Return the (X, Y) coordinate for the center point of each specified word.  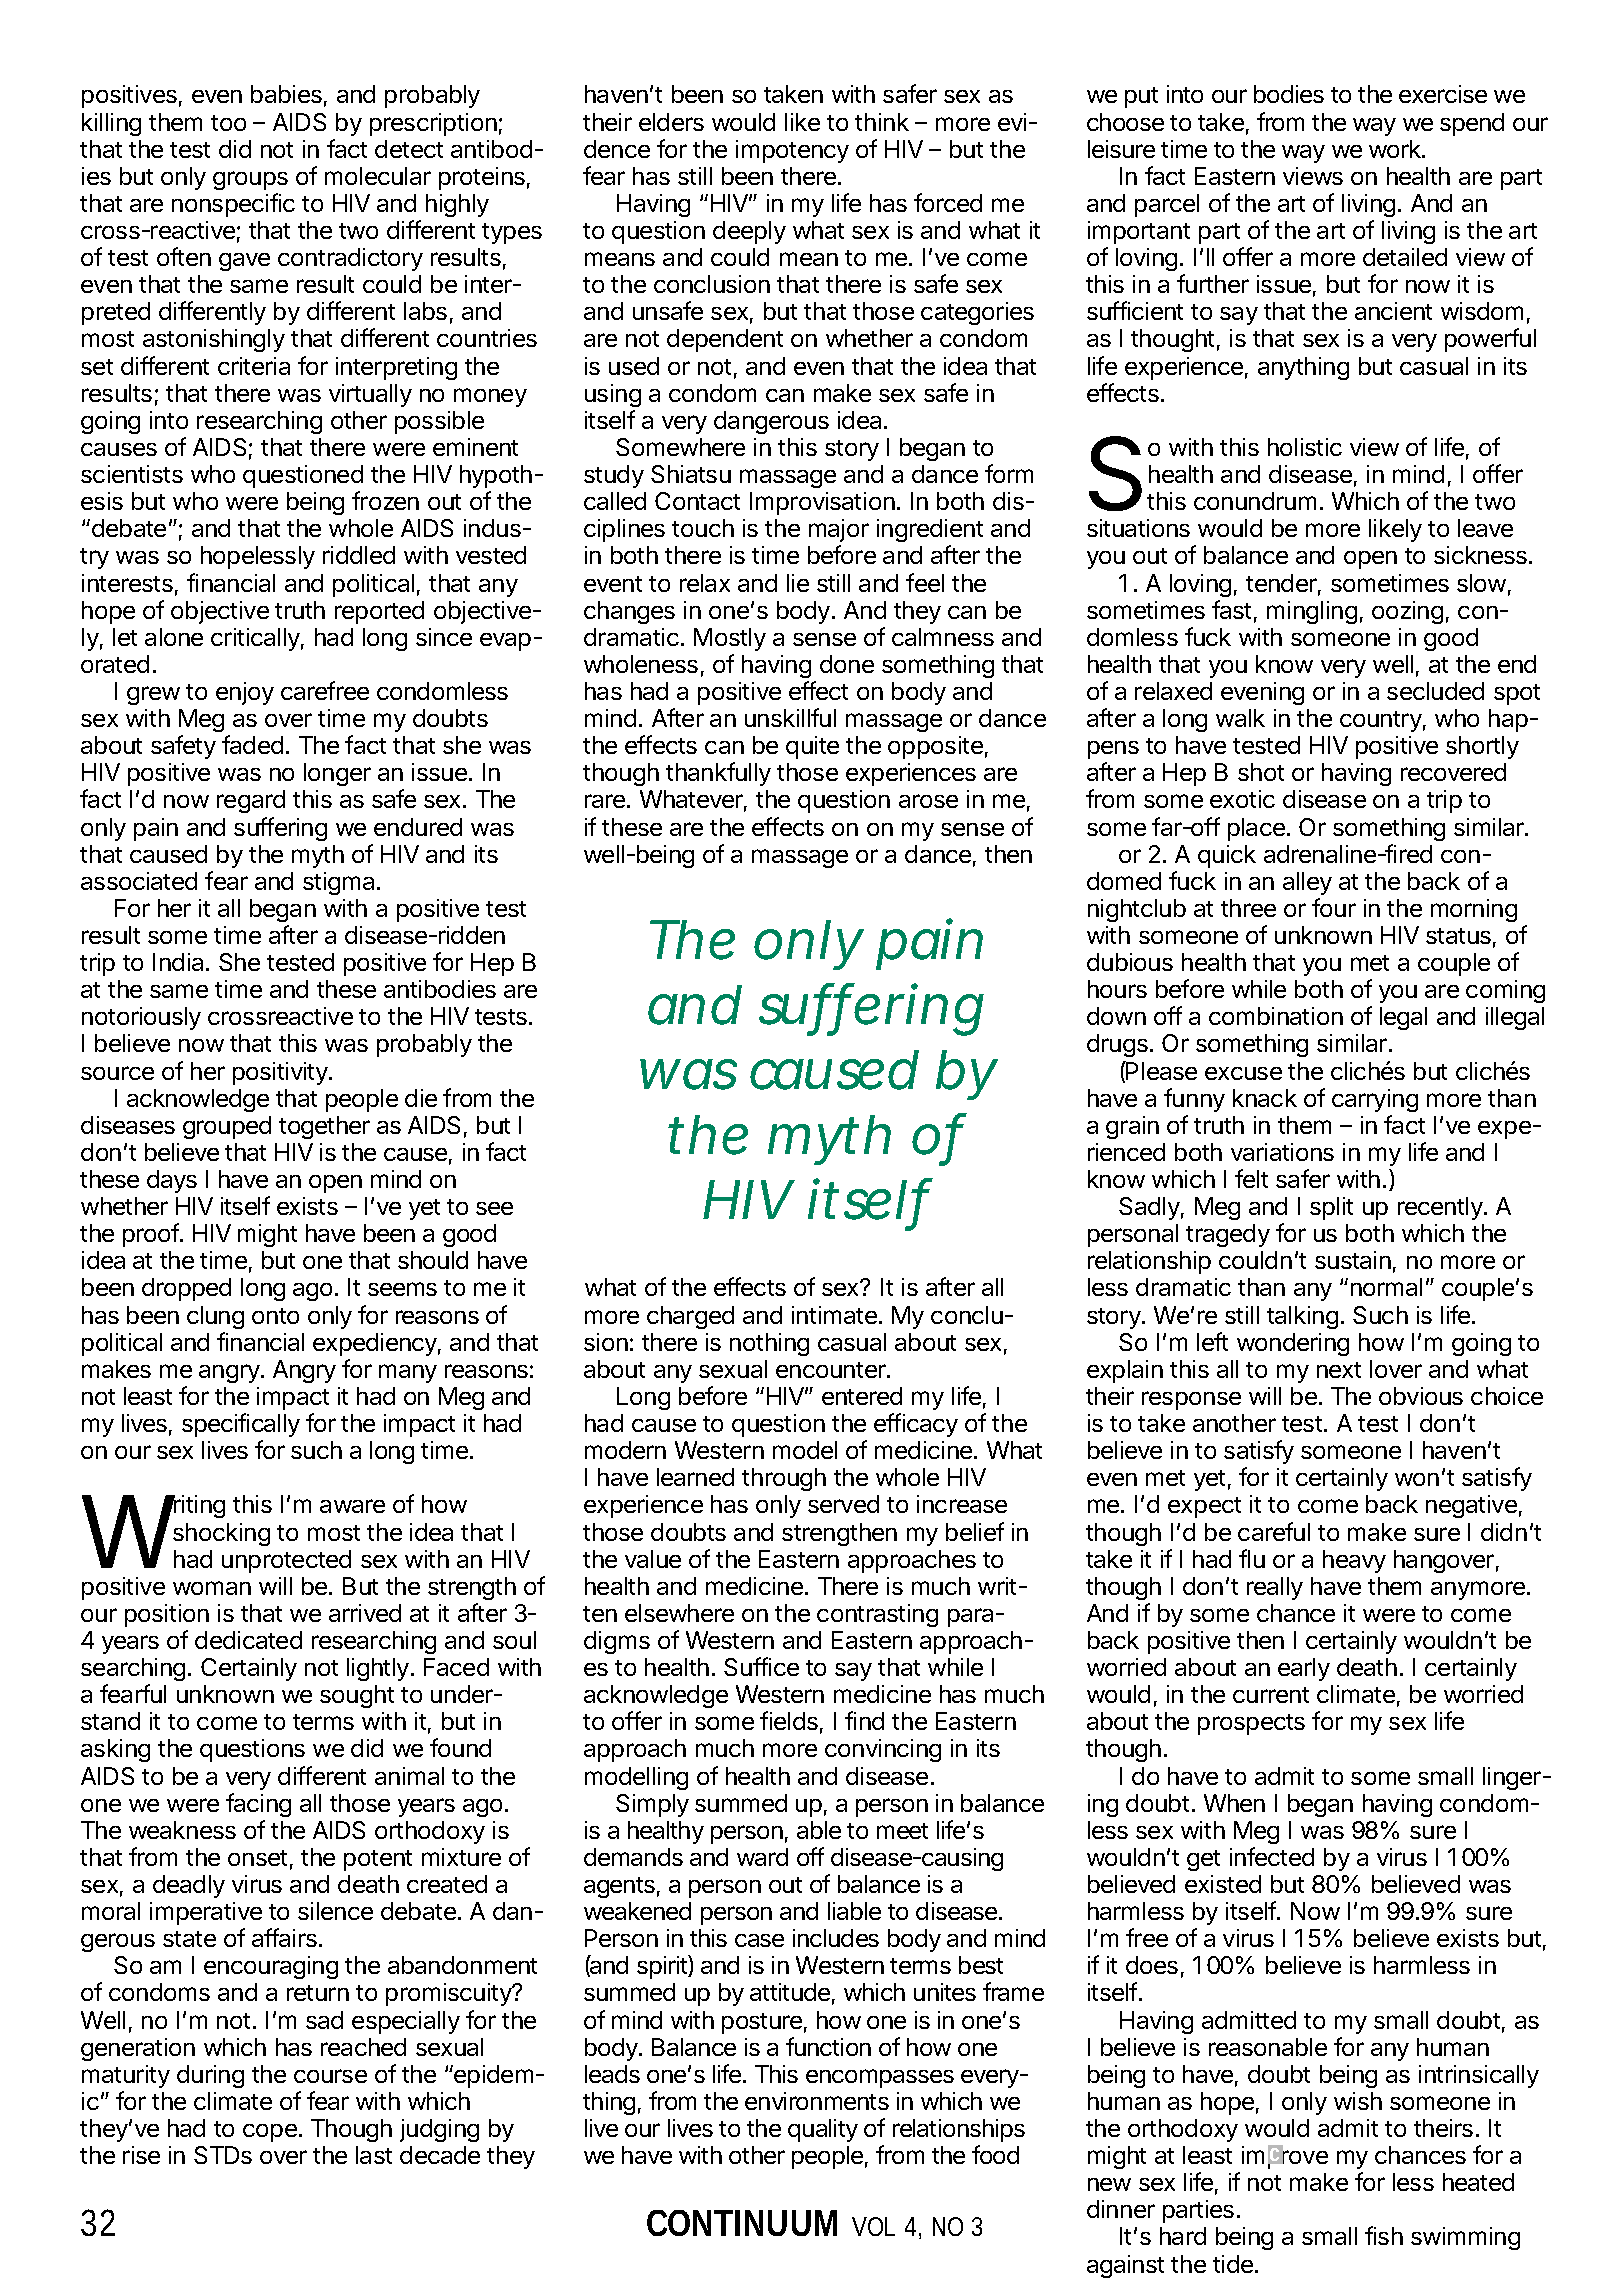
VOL (873, 2226)
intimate (834, 1315)
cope (270, 2133)
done (847, 664)
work (1396, 149)
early (1304, 1669)
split (1331, 1208)
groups (250, 180)
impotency (792, 151)
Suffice (761, 1666)
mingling (1312, 612)
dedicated (248, 1640)
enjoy (245, 693)
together (324, 1127)
